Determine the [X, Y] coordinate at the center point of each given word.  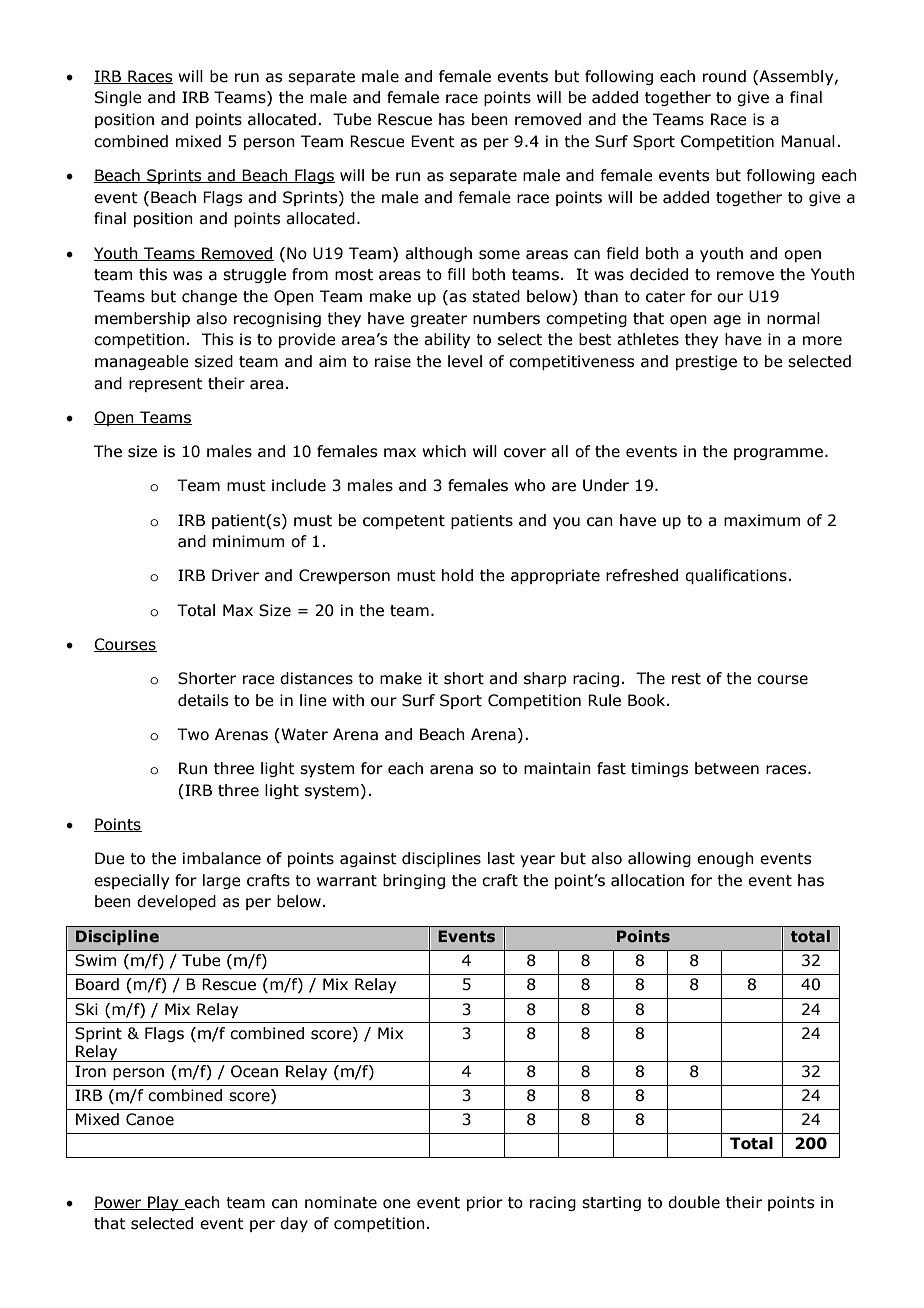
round [724, 76]
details [203, 700]
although [438, 254]
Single [118, 98]
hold [457, 575]
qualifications [737, 576]
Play [163, 1203]
